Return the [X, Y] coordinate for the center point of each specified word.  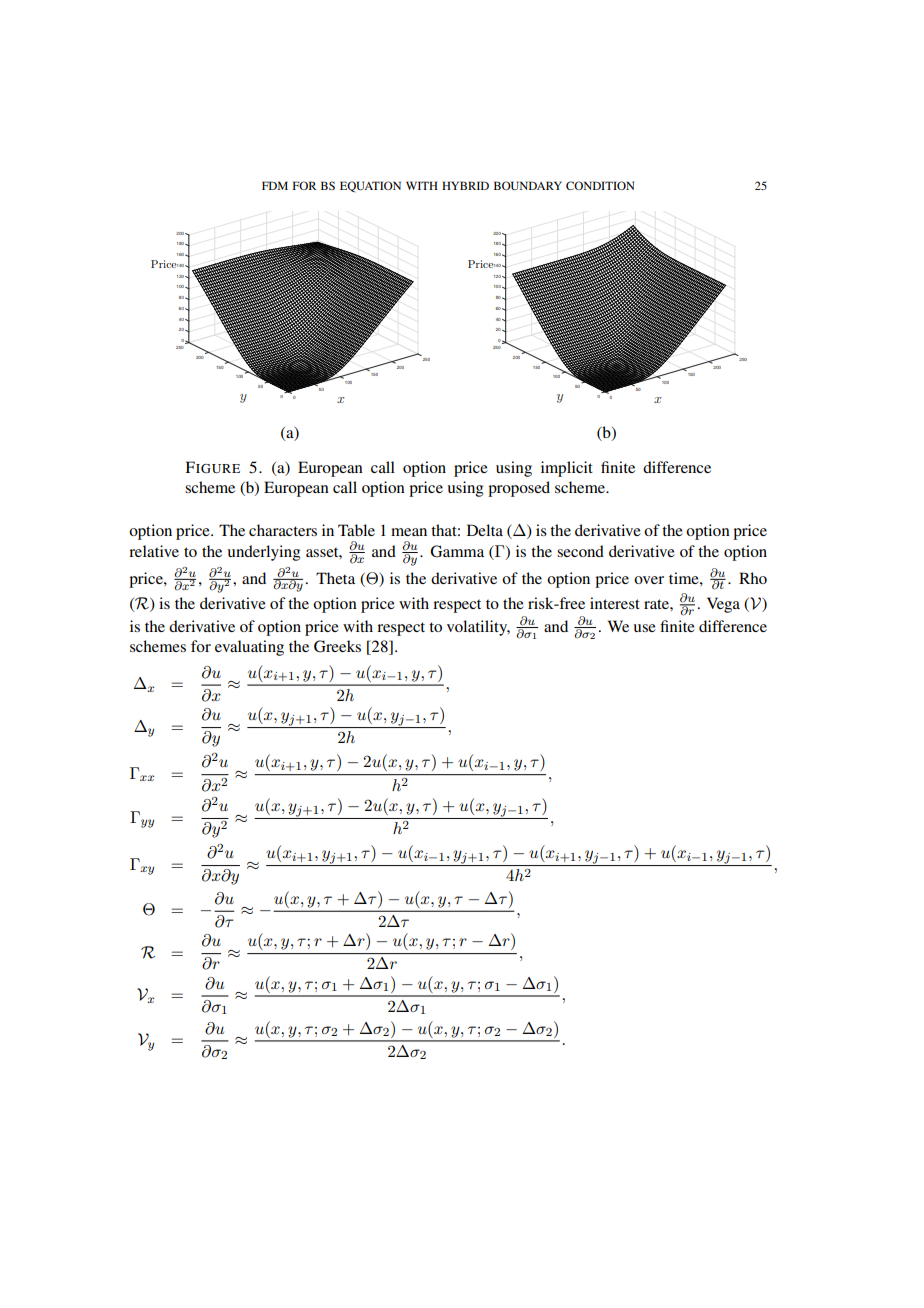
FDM [275, 185]
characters [283, 530]
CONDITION [600, 185]
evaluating [249, 648]
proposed [519, 489]
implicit [567, 469]
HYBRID [465, 185]
